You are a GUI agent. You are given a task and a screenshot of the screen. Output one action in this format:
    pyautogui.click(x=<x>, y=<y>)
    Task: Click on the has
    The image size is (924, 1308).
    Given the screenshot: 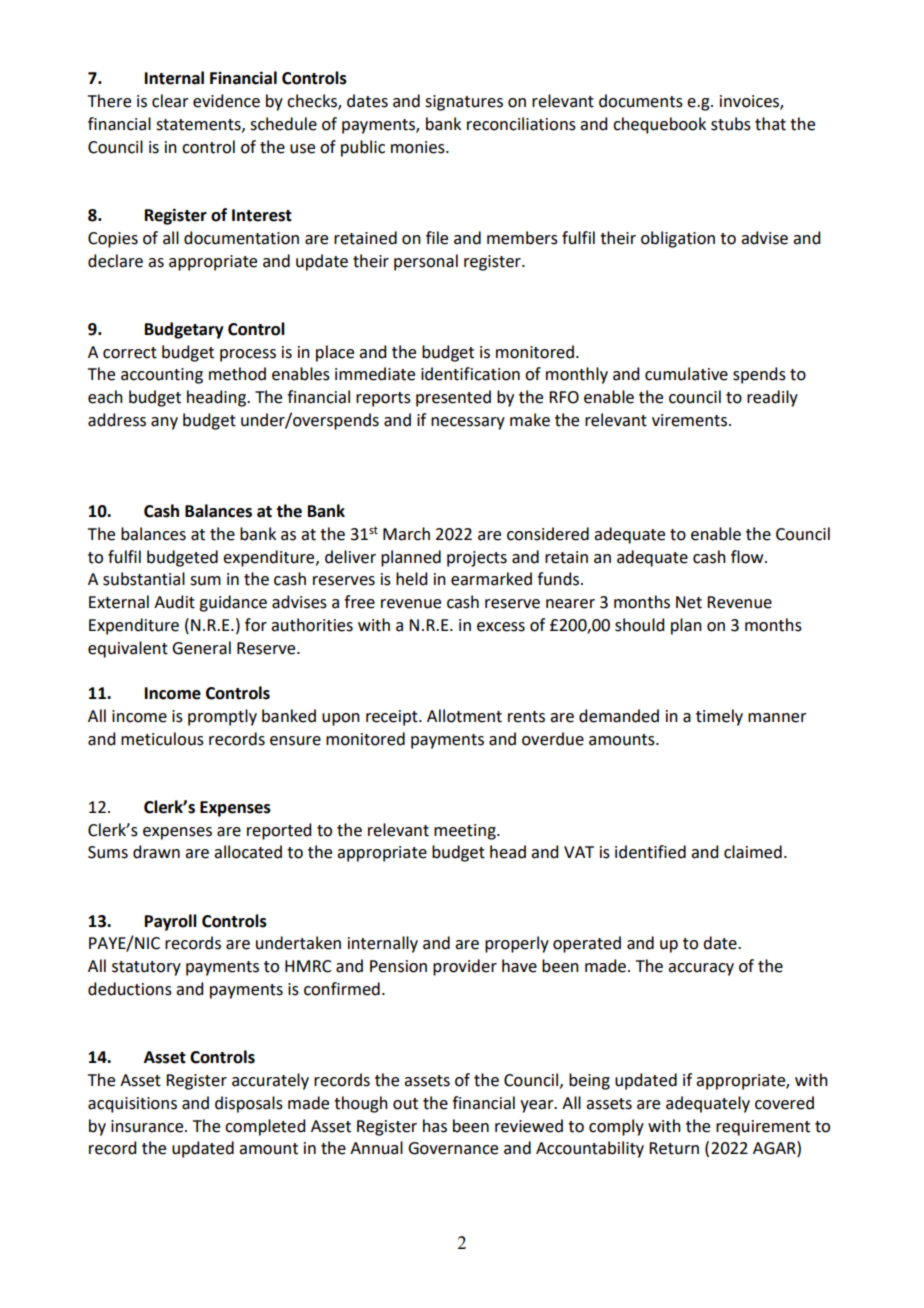 What is the action you would take?
    pyautogui.click(x=435, y=1126)
